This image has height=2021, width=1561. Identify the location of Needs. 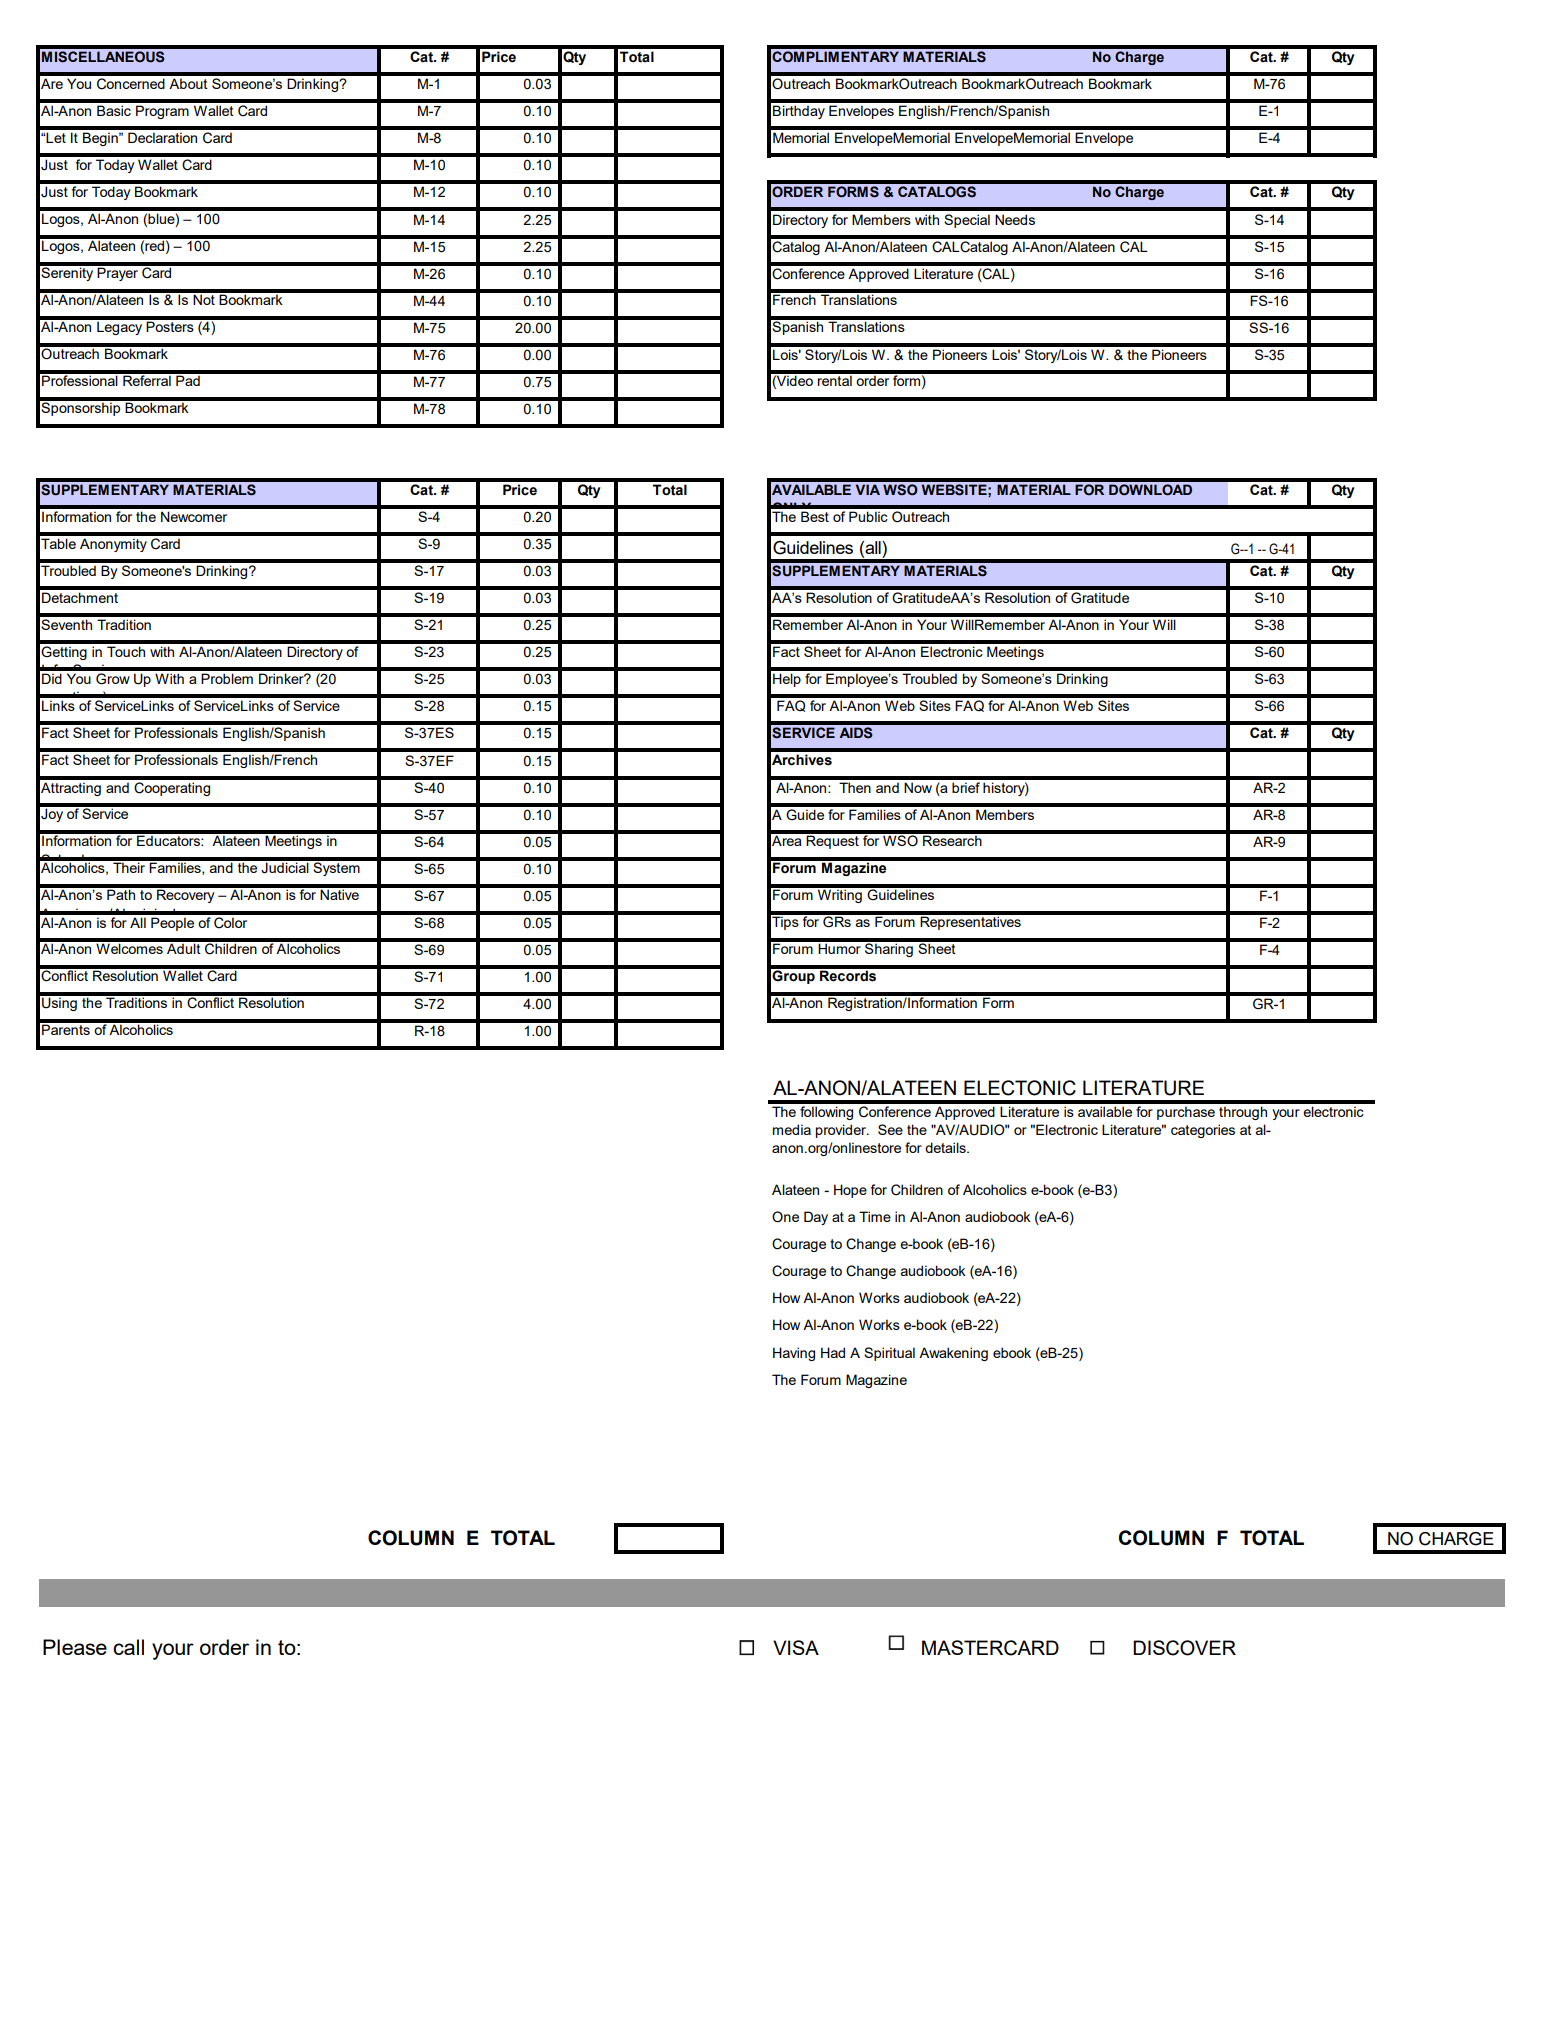
(1015, 219).
